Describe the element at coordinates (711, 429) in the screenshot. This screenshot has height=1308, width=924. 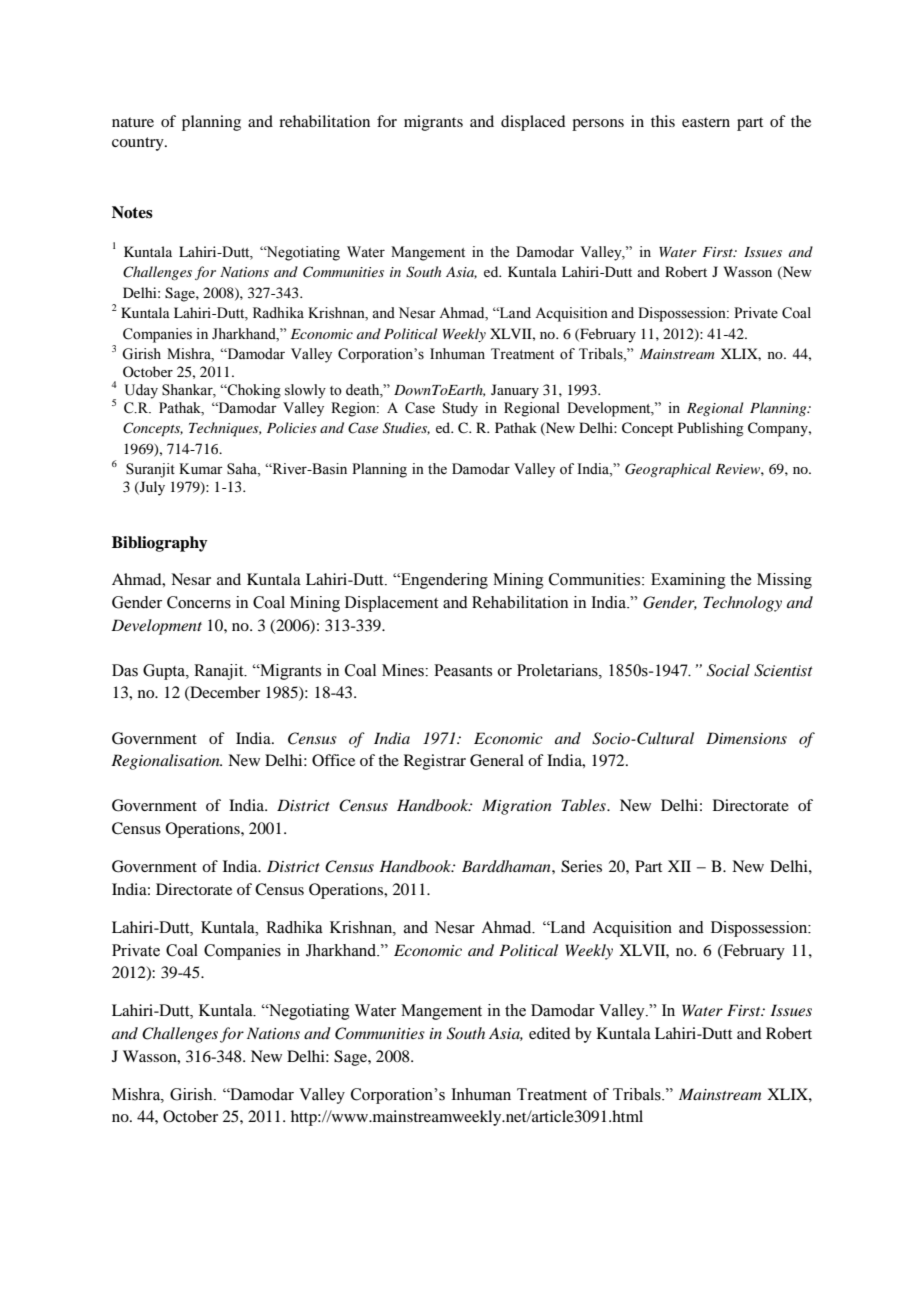
I see `Publishing` at that location.
